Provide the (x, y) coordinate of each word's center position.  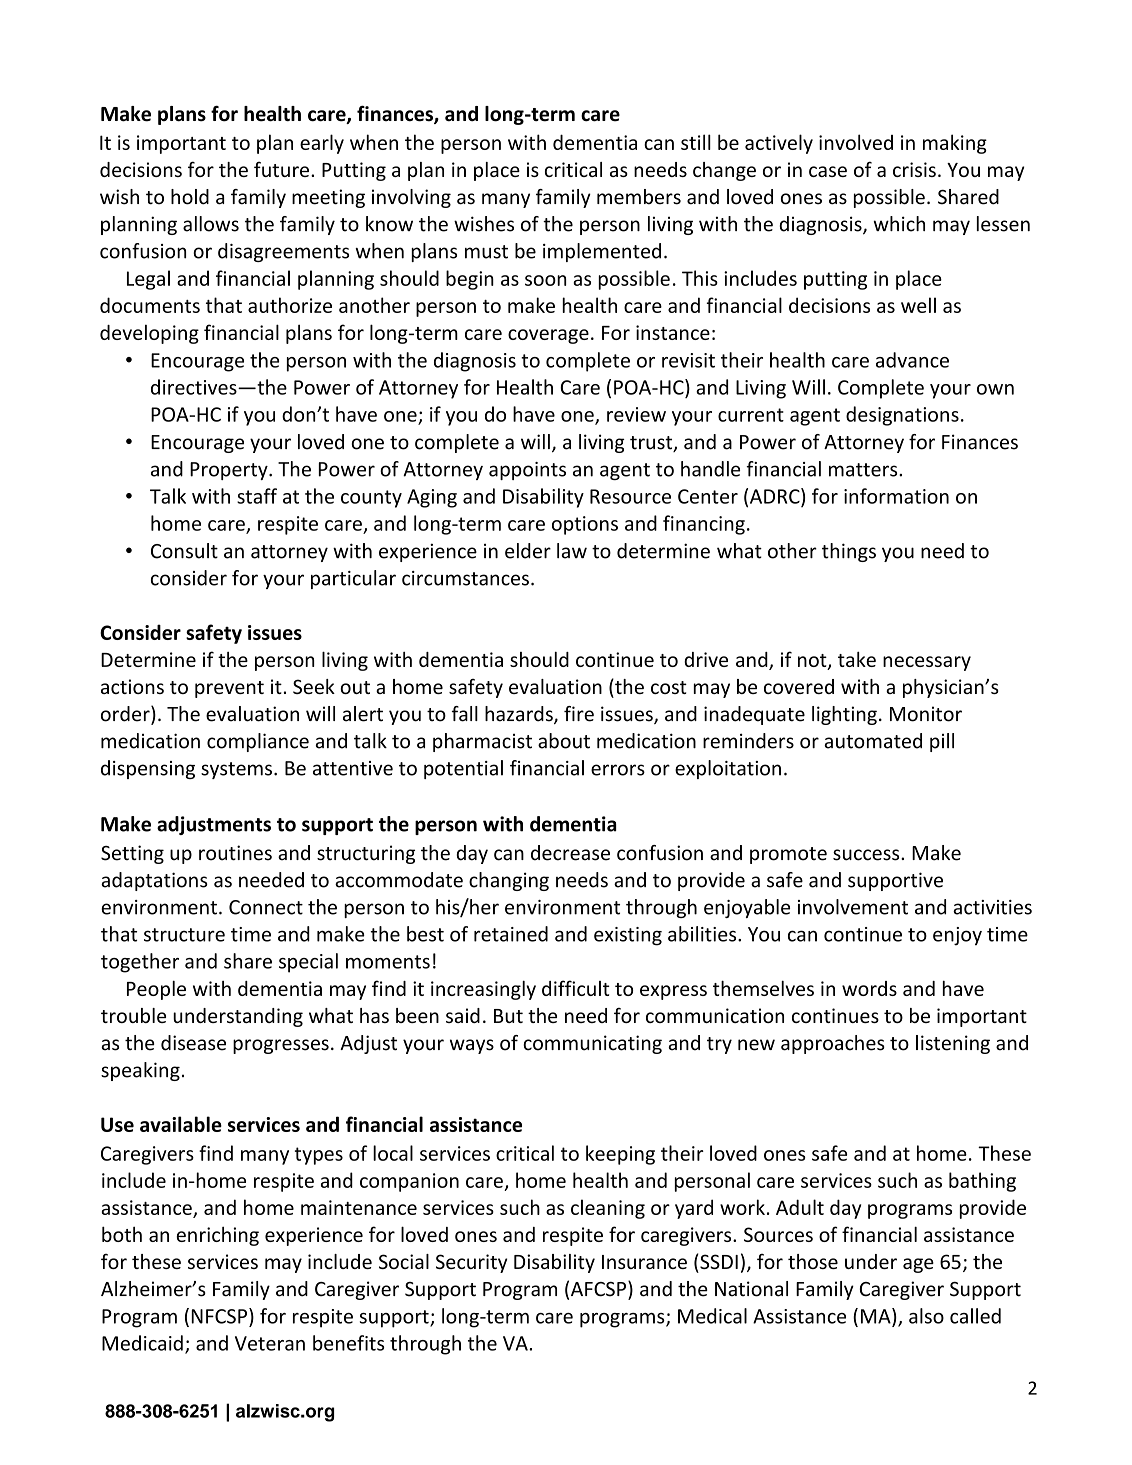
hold (190, 197)
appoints (527, 471)
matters (864, 470)
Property (230, 471)
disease (193, 1043)
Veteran (270, 1343)
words (869, 988)
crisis (914, 169)
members (639, 197)
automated (873, 741)
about (564, 741)
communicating (592, 1044)
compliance (258, 742)
